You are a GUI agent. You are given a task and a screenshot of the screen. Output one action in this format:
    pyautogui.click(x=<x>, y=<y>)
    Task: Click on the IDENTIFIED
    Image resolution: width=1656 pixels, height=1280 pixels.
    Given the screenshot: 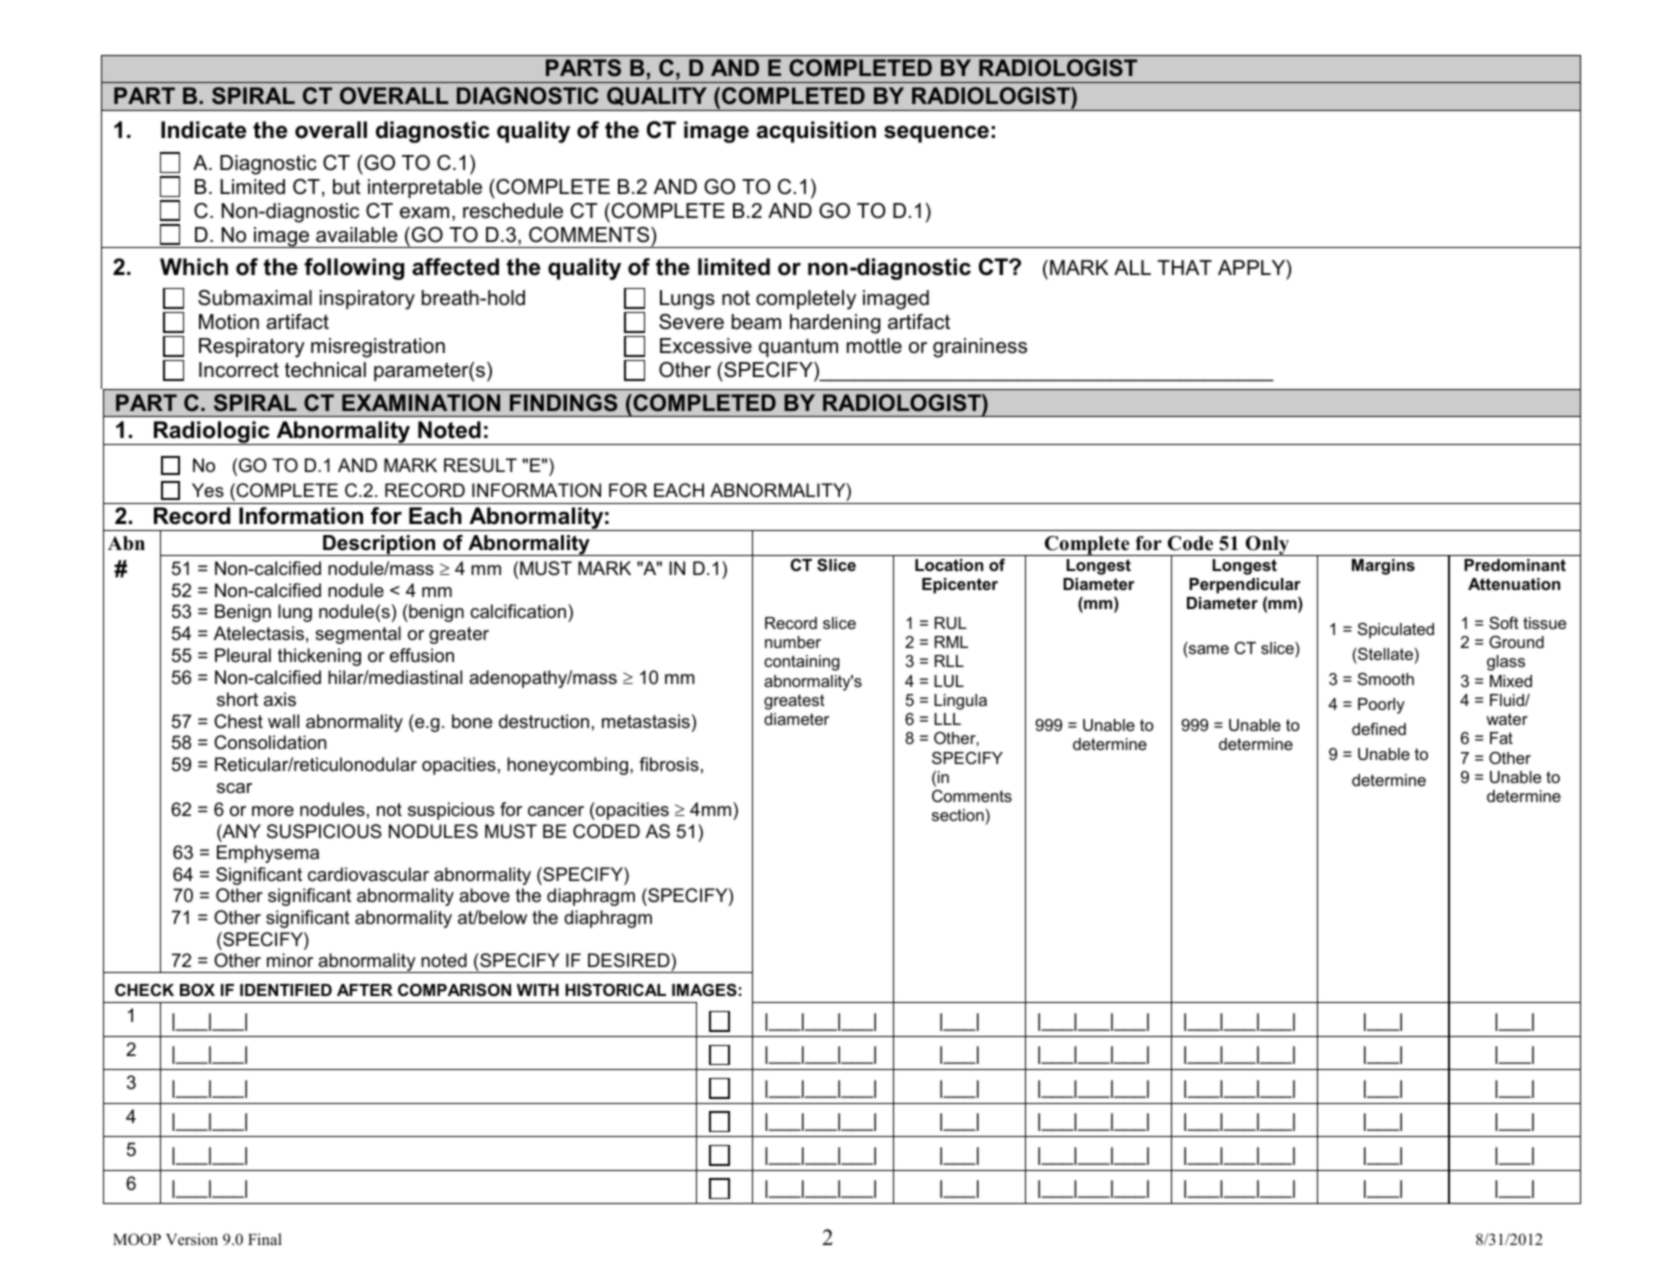 What is the action you would take?
    pyautogui.click(x=286, y=990)
